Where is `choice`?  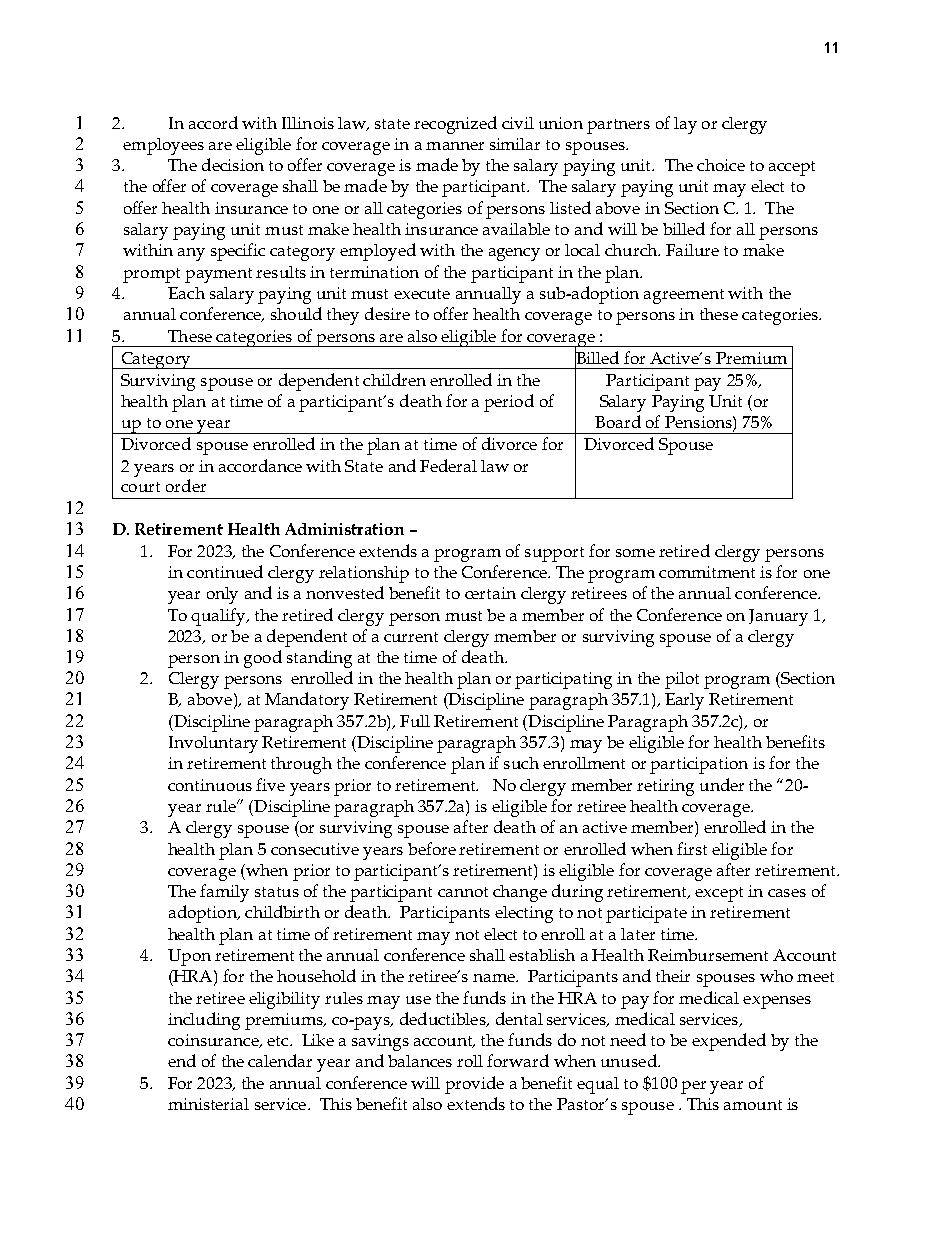 choice is located at coordinates (721, 165).
